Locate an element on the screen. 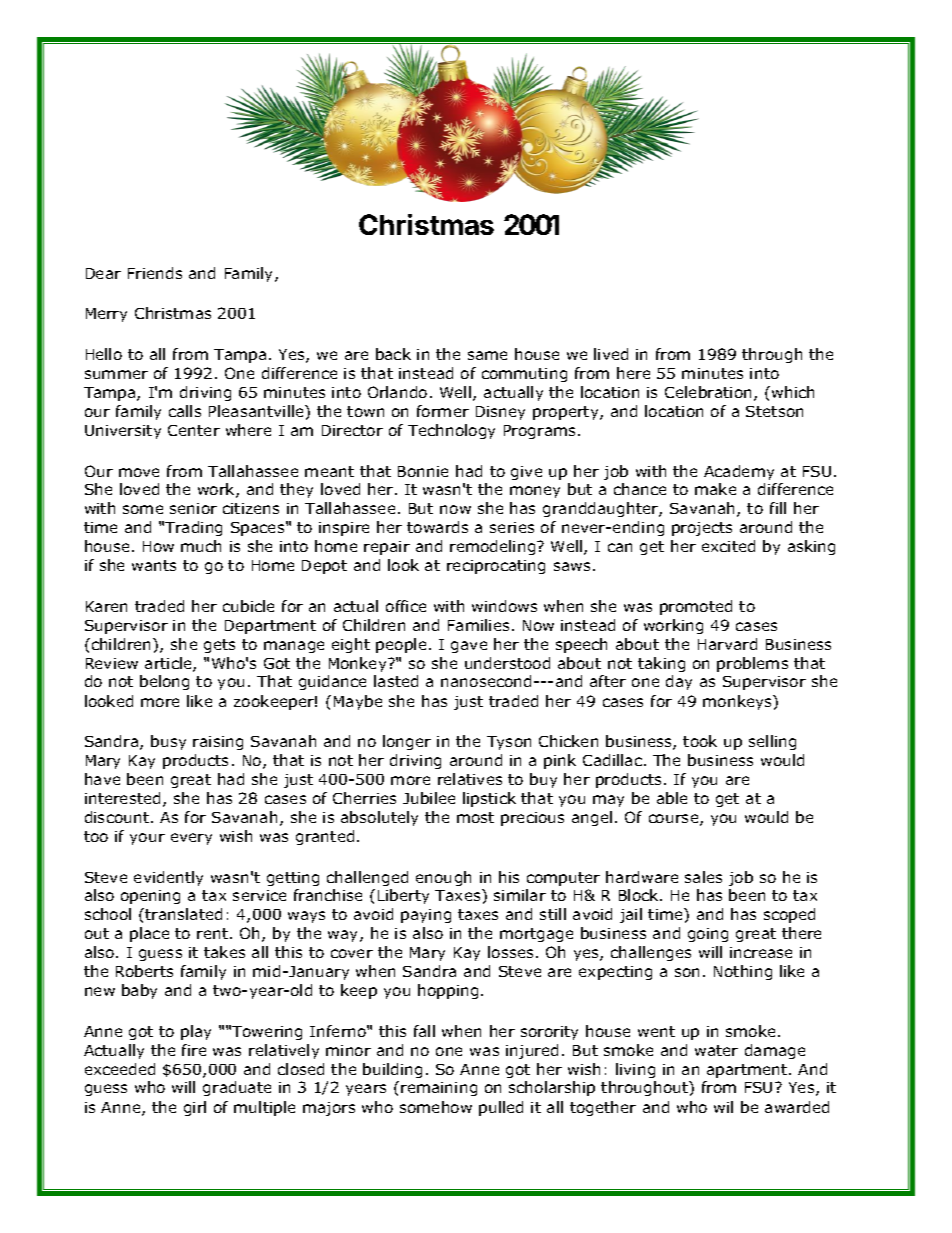 The width and height of the screenshot is (952, 1233). lasted is located at coordinates (396, 681).
